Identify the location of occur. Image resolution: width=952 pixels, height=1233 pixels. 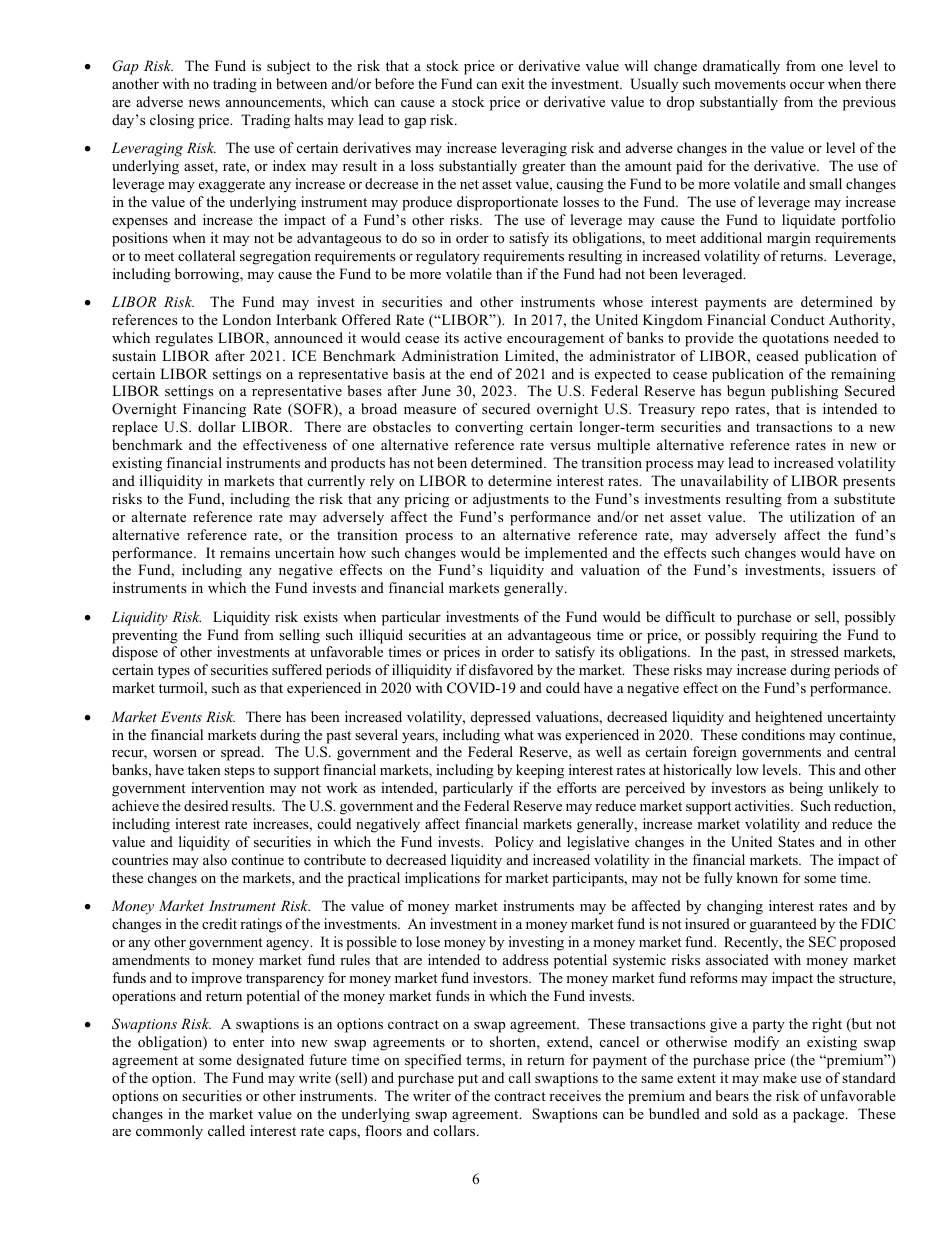
(807, 85).
